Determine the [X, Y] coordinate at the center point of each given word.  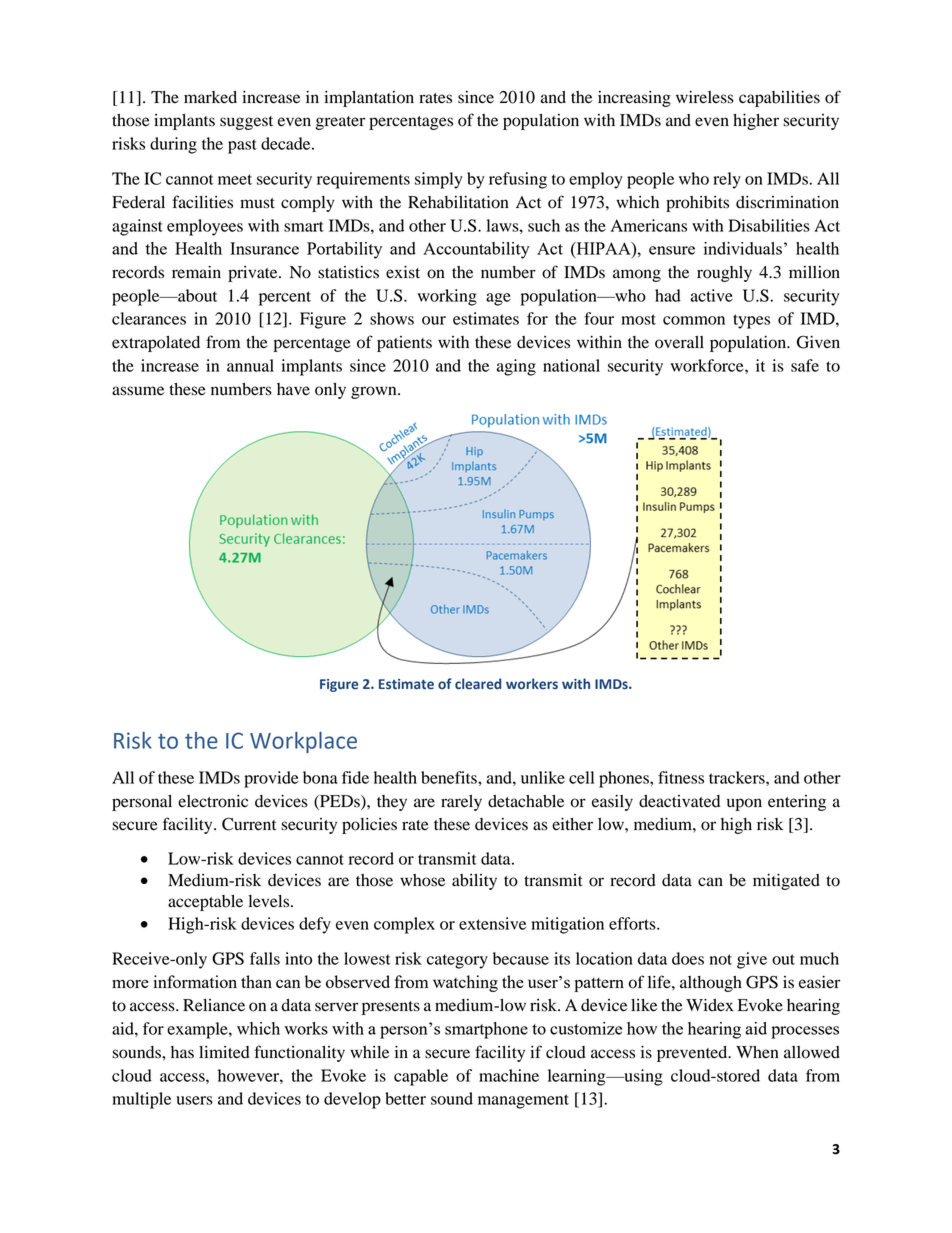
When [757, 1052]
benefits [450, 777]
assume [138, 391]
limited [224, 1052]
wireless [705, 97]
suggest [246, 123]
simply [439, 180]
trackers [738, 777]
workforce [708, 365]
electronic [213, 801]
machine [509, 1075]
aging [516, 367]
